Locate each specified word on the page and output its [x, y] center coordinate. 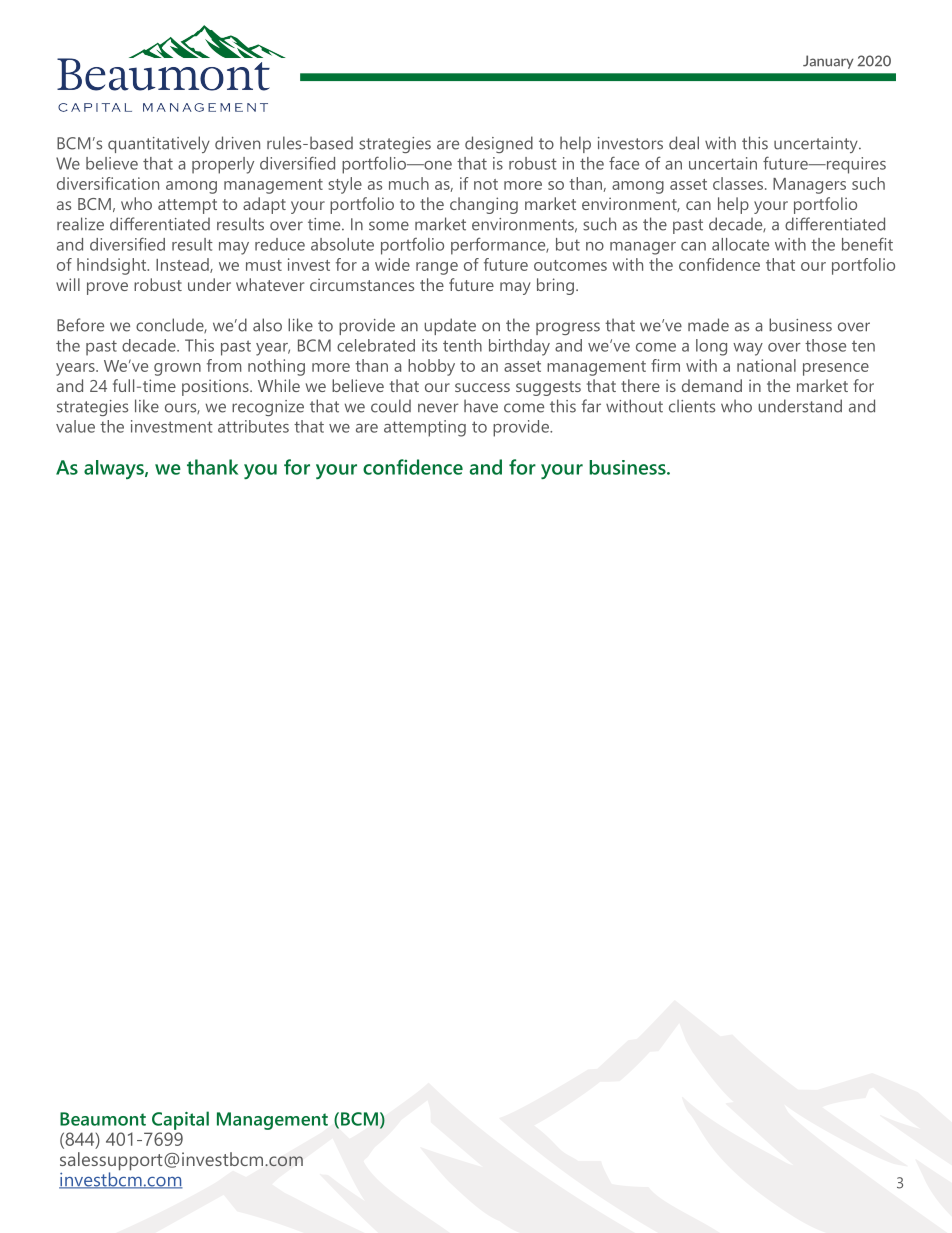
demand [712, 385]
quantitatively [159, 144]
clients [692, 406]
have [481, 406]
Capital [180, 1120]
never [438, 408]
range [437, 268]
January [828, 62]
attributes [253, 426]
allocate [740, 244]
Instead [183, 265]
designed [499, 144]
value [75, 426]
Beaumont [103, 1119]
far [591, 406]
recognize [268, 408]
